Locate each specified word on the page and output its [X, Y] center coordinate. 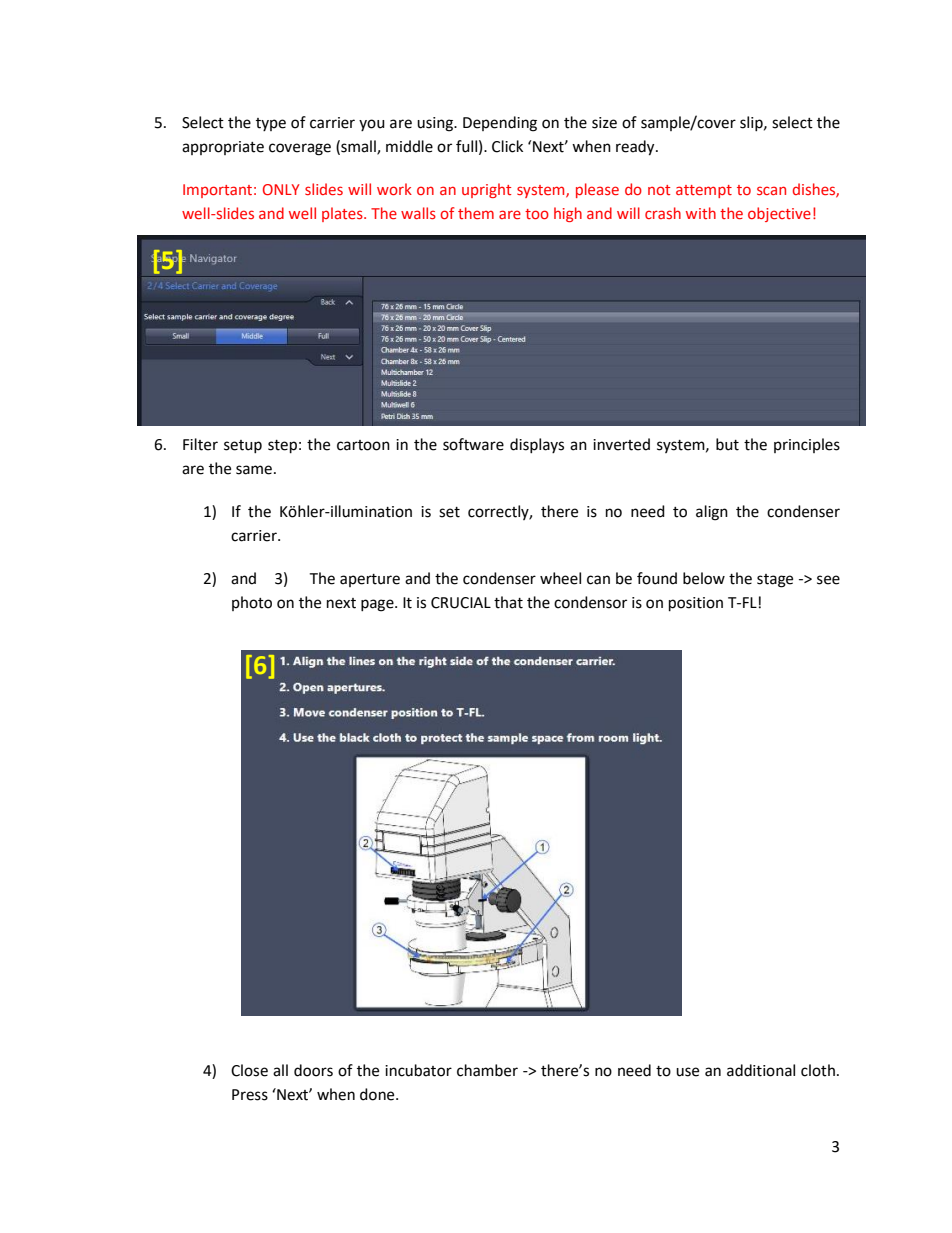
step [282, 447]
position [696, 604]
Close [249, 1070]
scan [771, 190]
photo [252, 603]
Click [507, 146]
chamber [487, 1070]
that [508, 602]
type [271, 124]
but [727, 444]
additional [761, 1070]
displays [537, 445]
